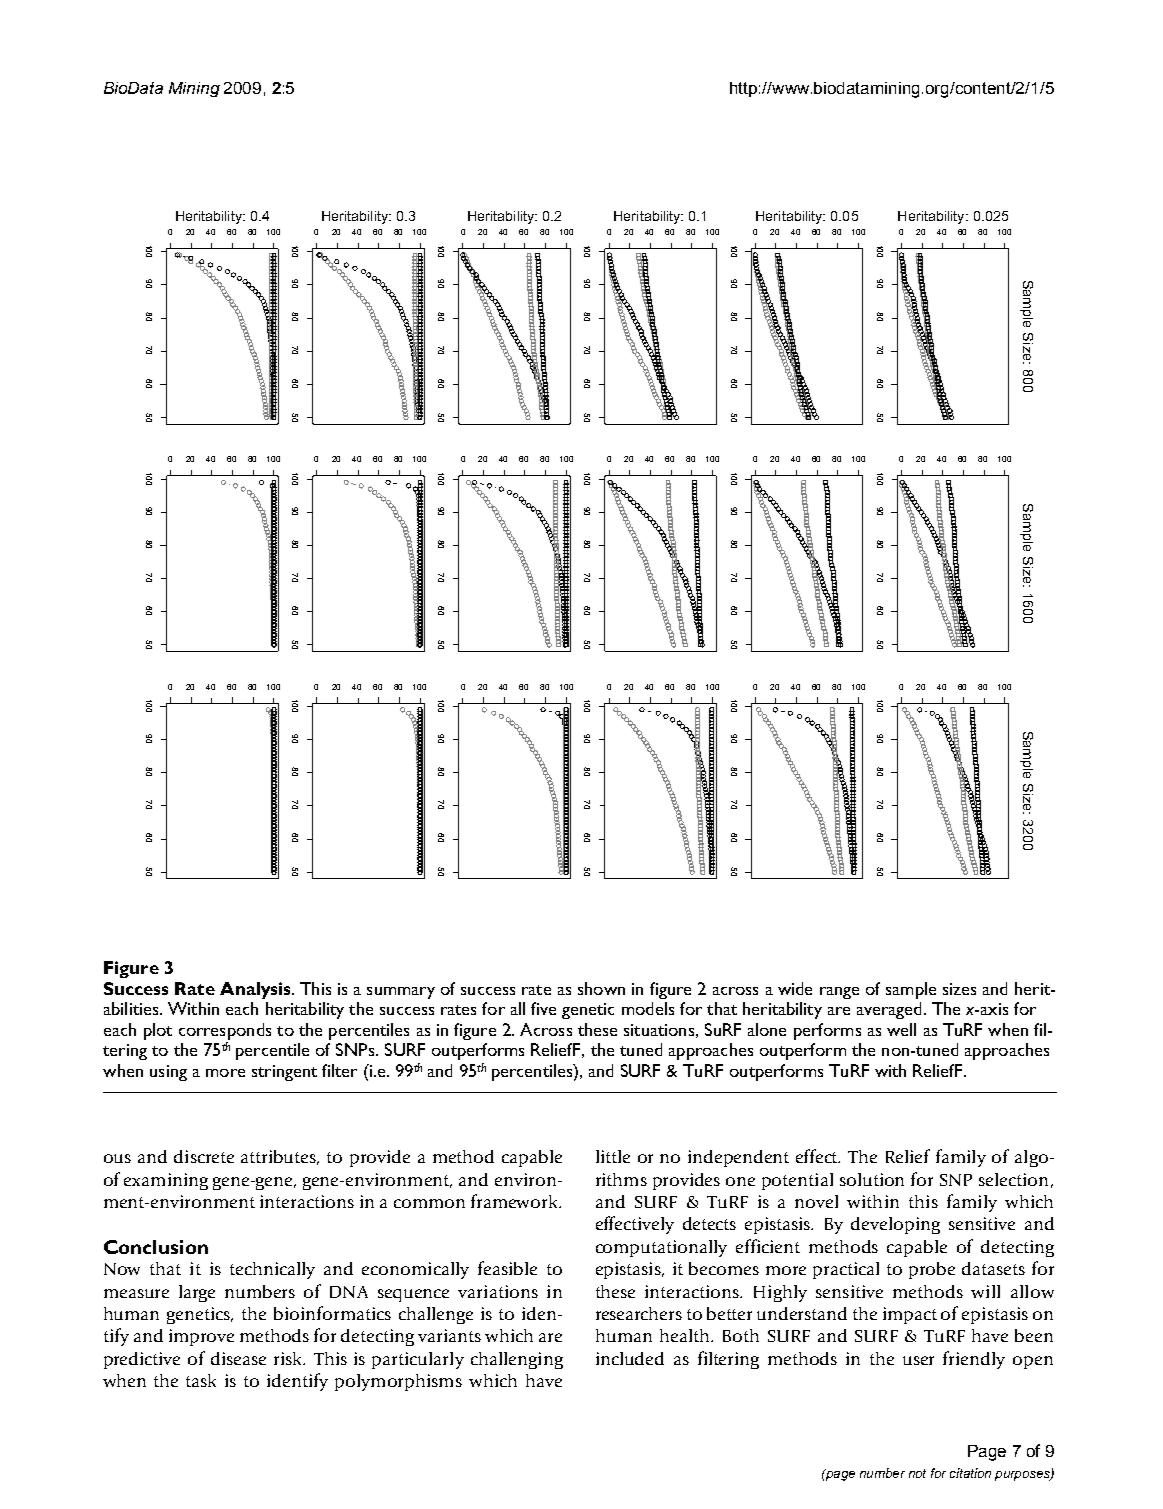 The image size is (1163, 1509). Describe the element at coordinates (932, 1270) in the screenshot. I see `probe` at that location.
